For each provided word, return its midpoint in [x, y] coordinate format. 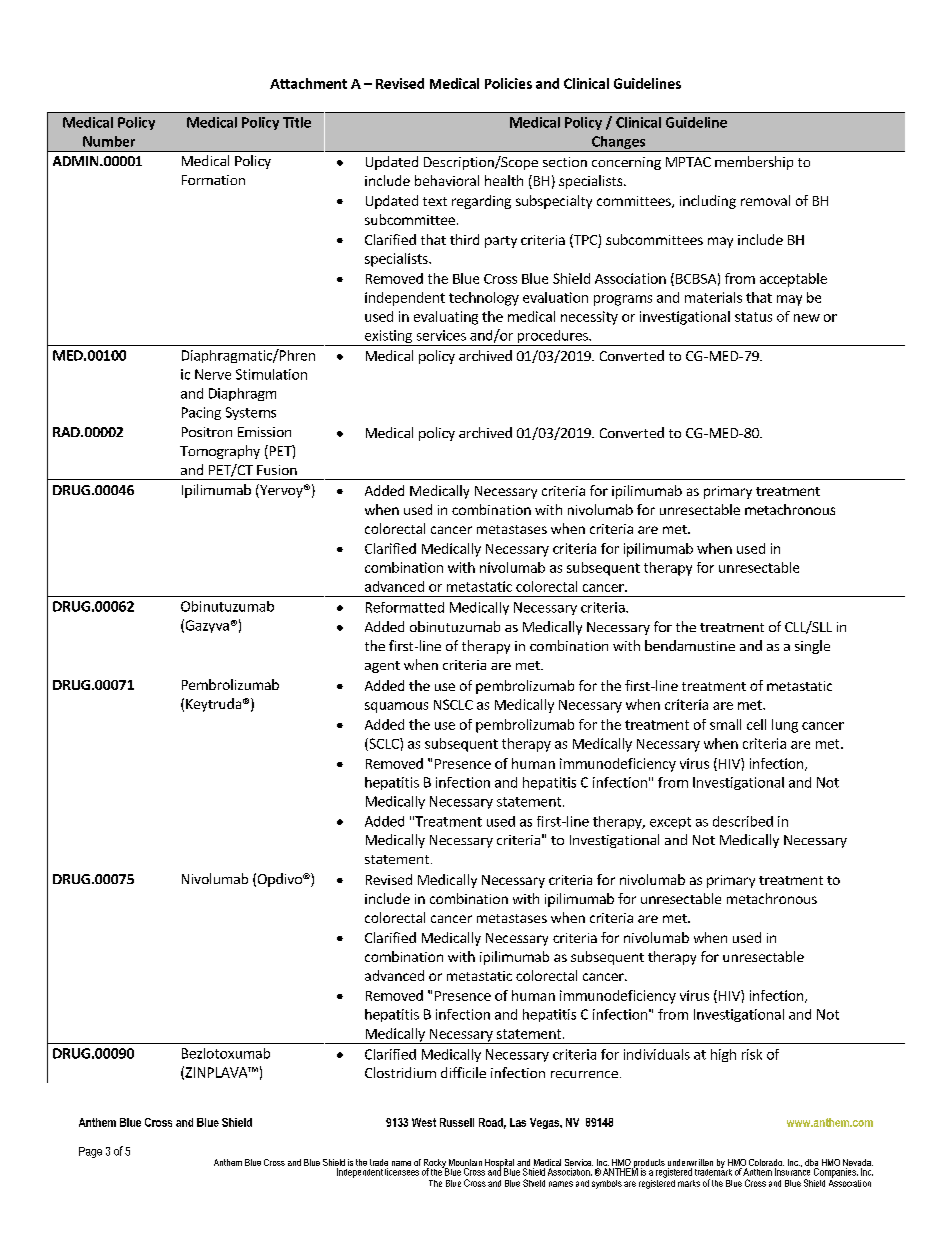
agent [382, 667]
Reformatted [405, 607]
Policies [508, 83]
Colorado [766, 1164]
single [812, 647]
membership [754, 163]
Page [90, 1152]
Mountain [464, 1164]
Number [109, 141]
